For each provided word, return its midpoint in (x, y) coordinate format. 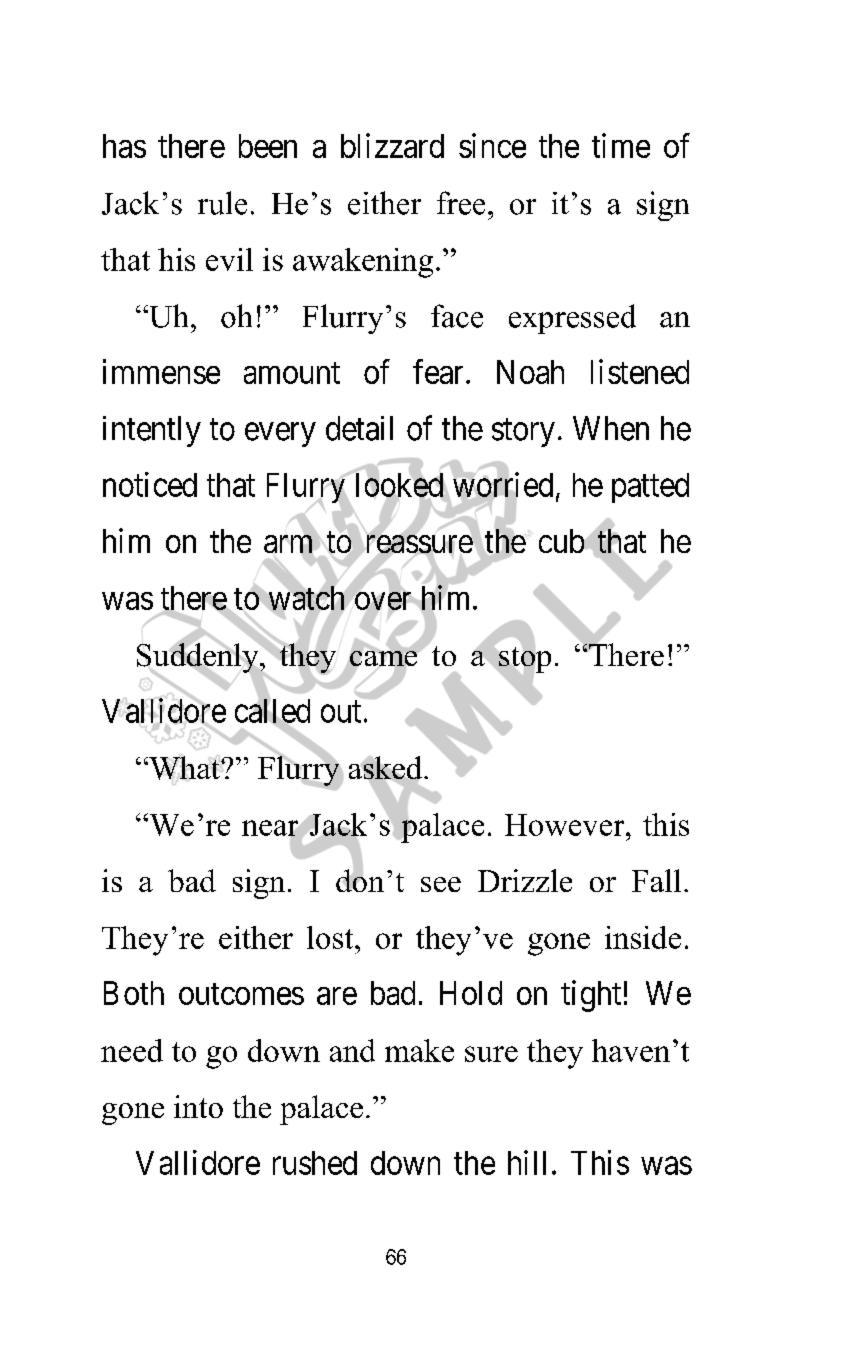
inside (643, 937)
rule (222, 203)
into (198, 1106)
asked (385, 769)
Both (134, 993)
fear (438, 371)
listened (640, 371)
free (461, 203)
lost (331, 937)
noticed (150, 484)
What (184, 768)
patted (650, 488)
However (566, 825)
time (621, 145)
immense (161, 371)
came (383, 658)
